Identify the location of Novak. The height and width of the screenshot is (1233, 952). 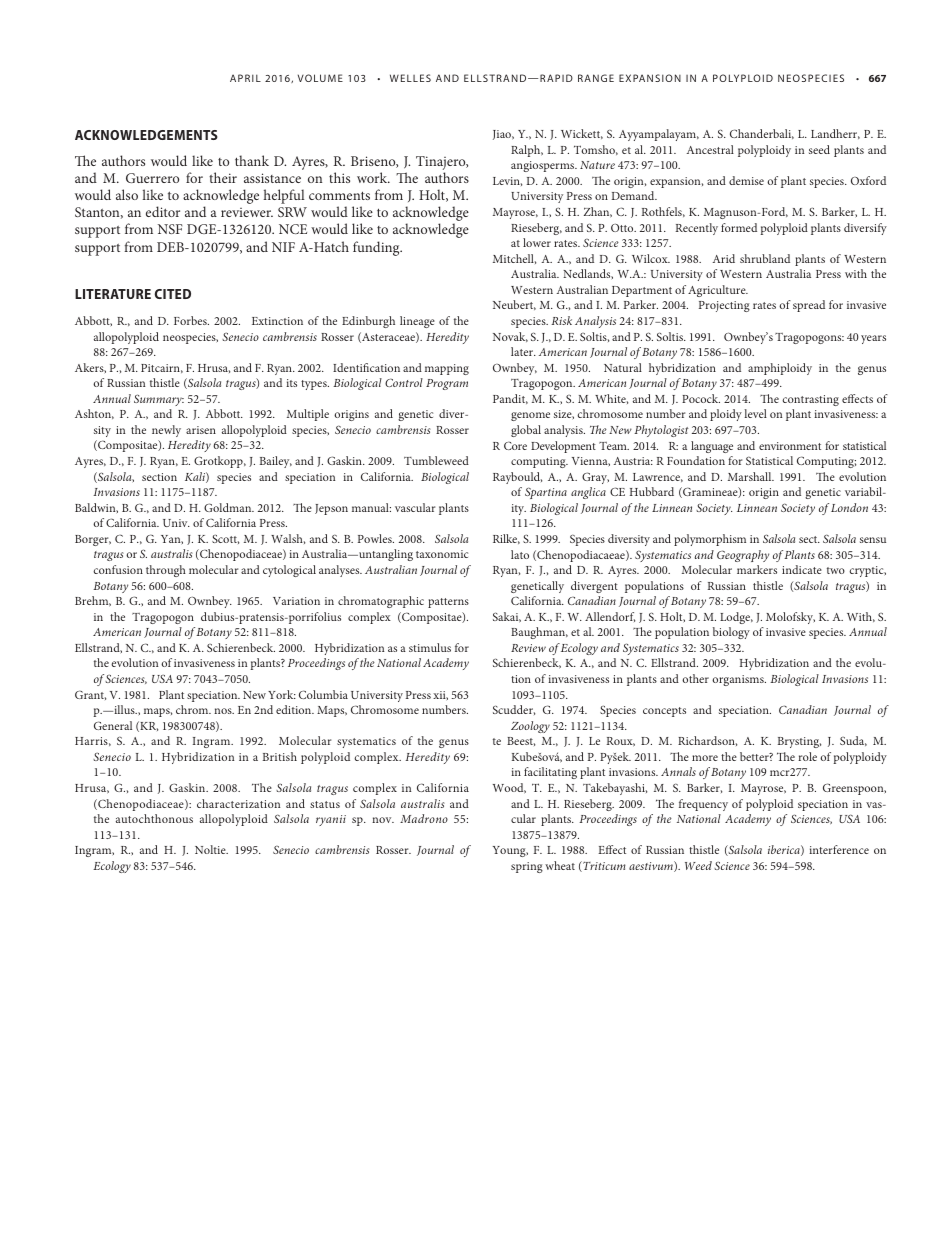
(510, 337).
